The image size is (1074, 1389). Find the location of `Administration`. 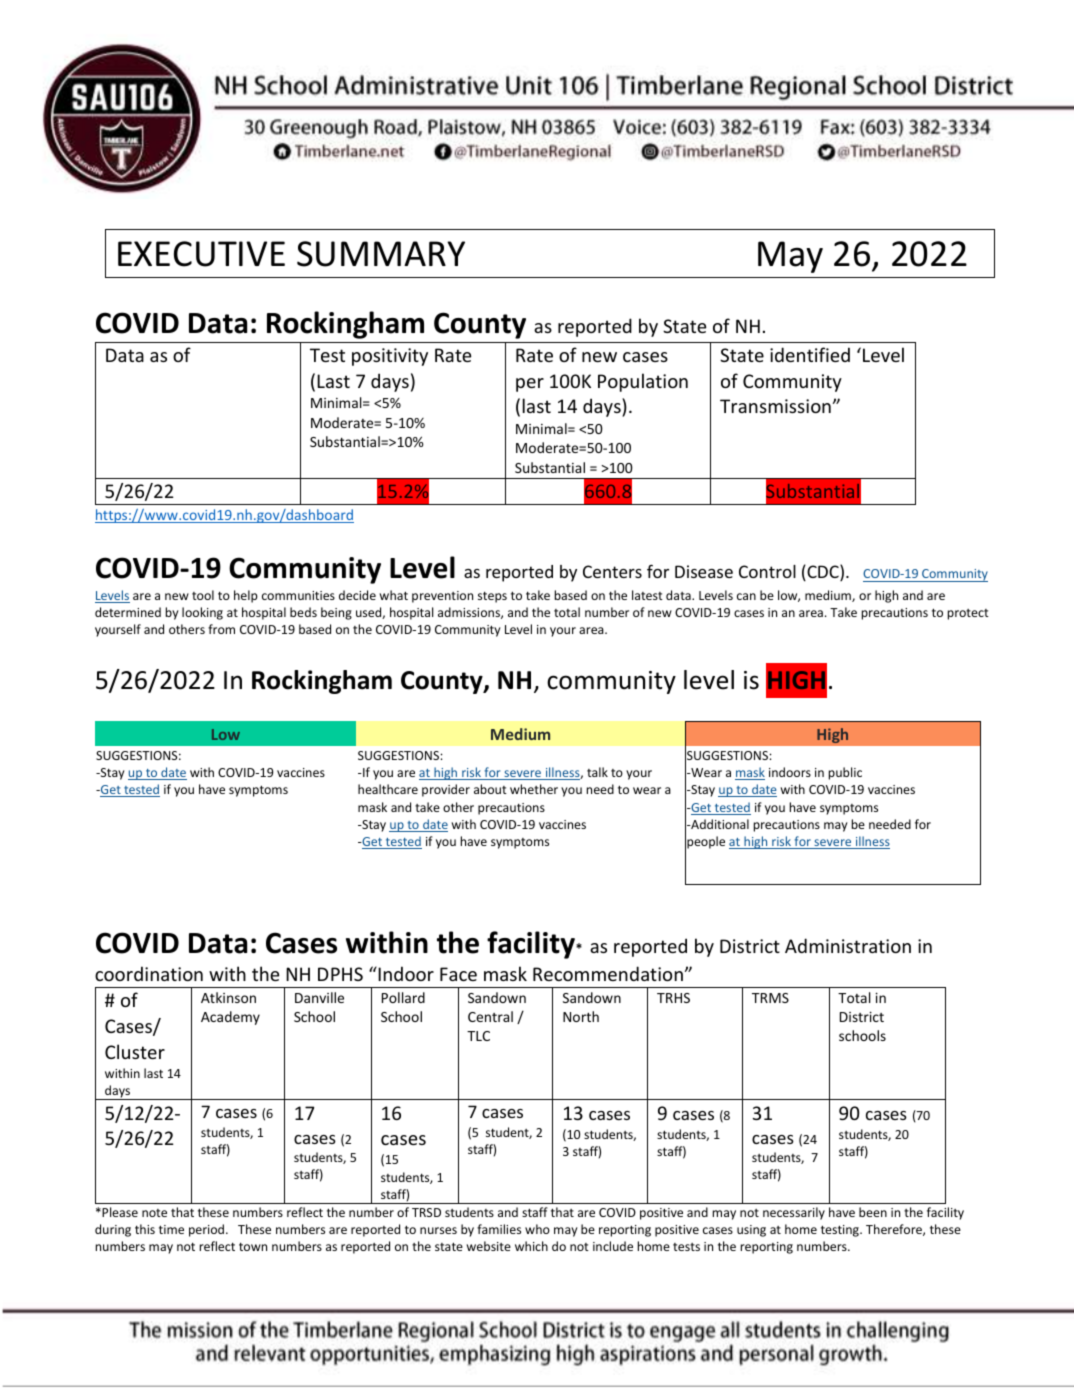

Administration is located at coordinates (848, 945).
